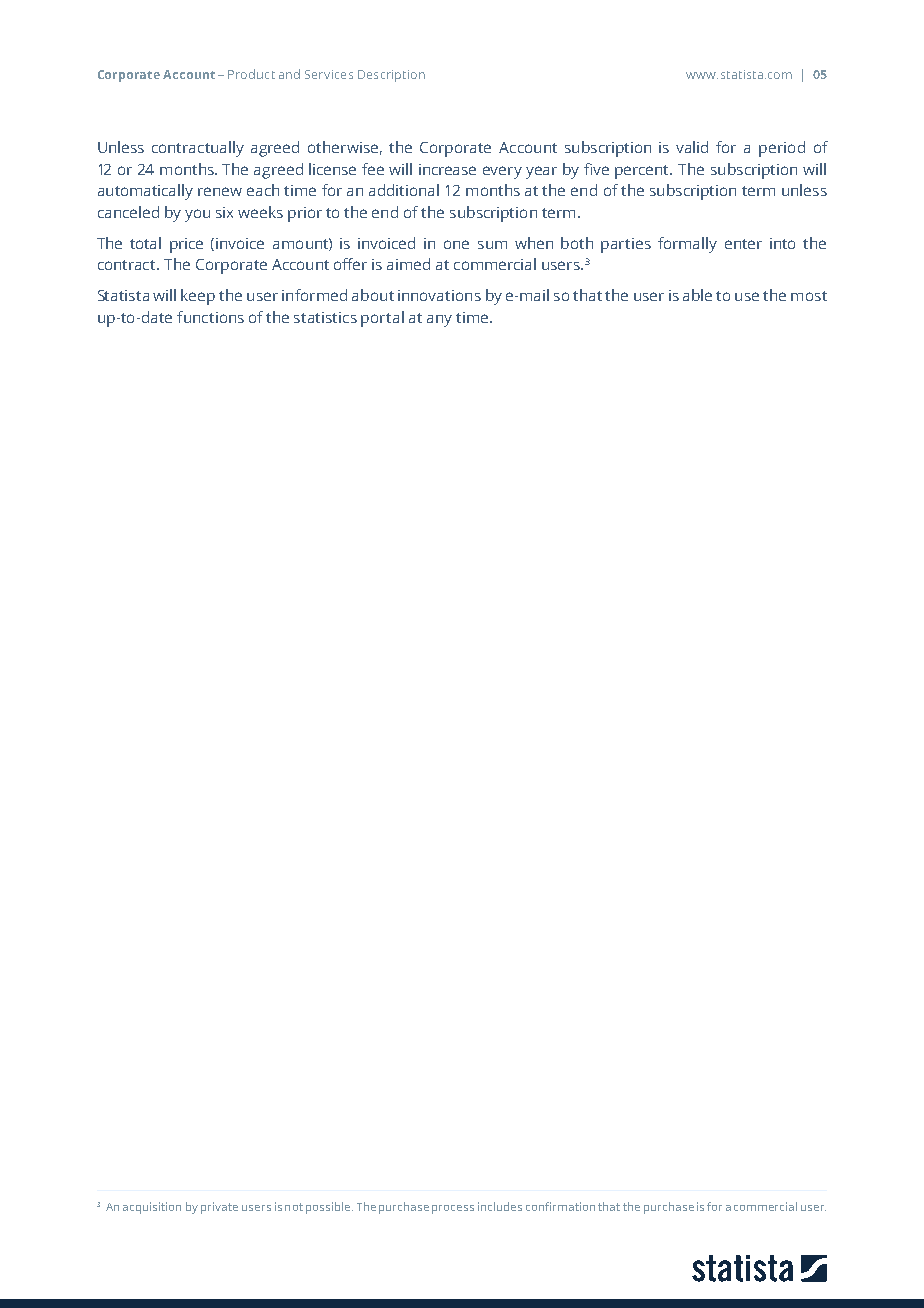 This screenshot has height=1308, width=924. I want to click on valid, so click(692, 147).
